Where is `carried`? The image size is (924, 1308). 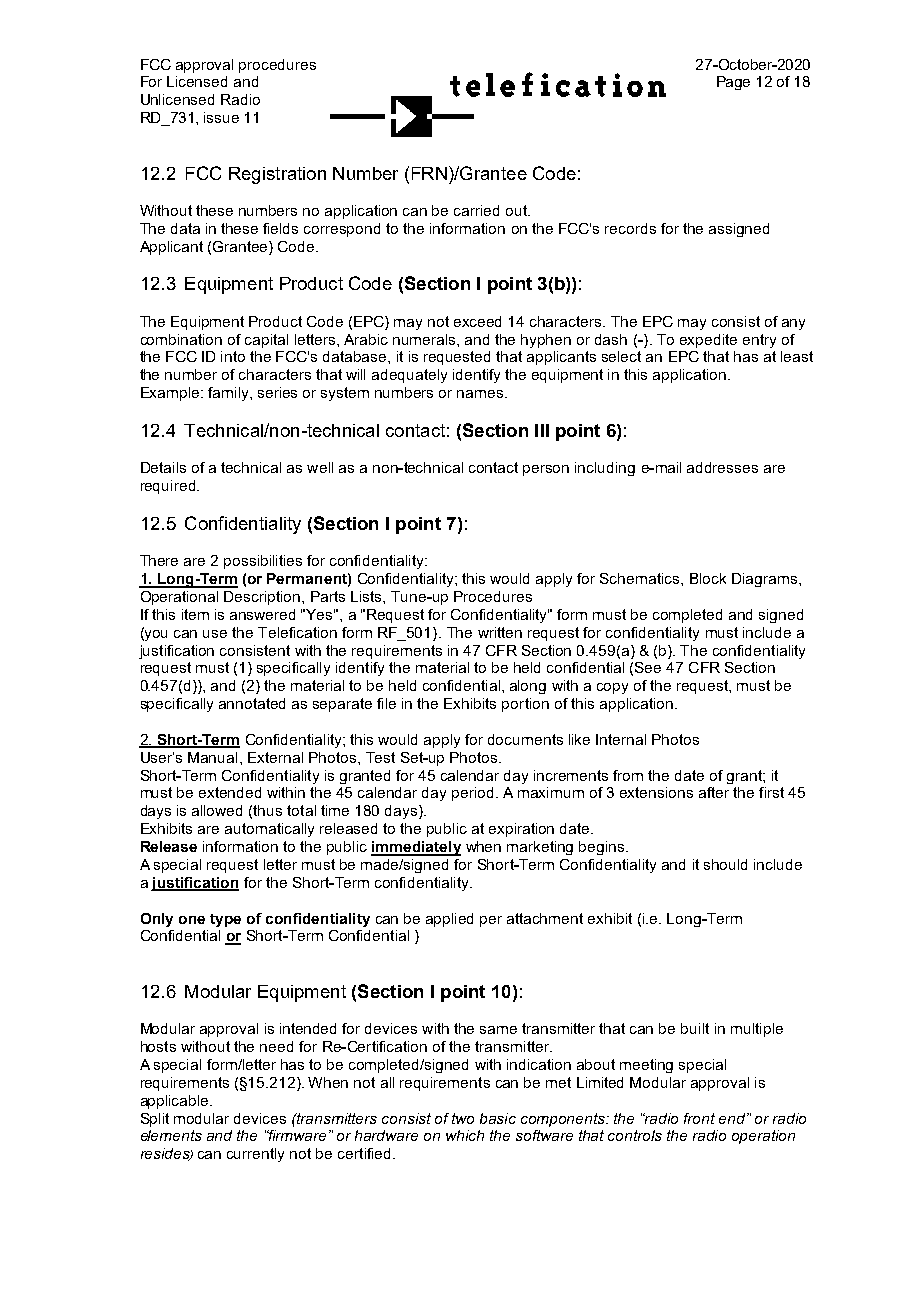 carried is located at coordinates (476, 210).
